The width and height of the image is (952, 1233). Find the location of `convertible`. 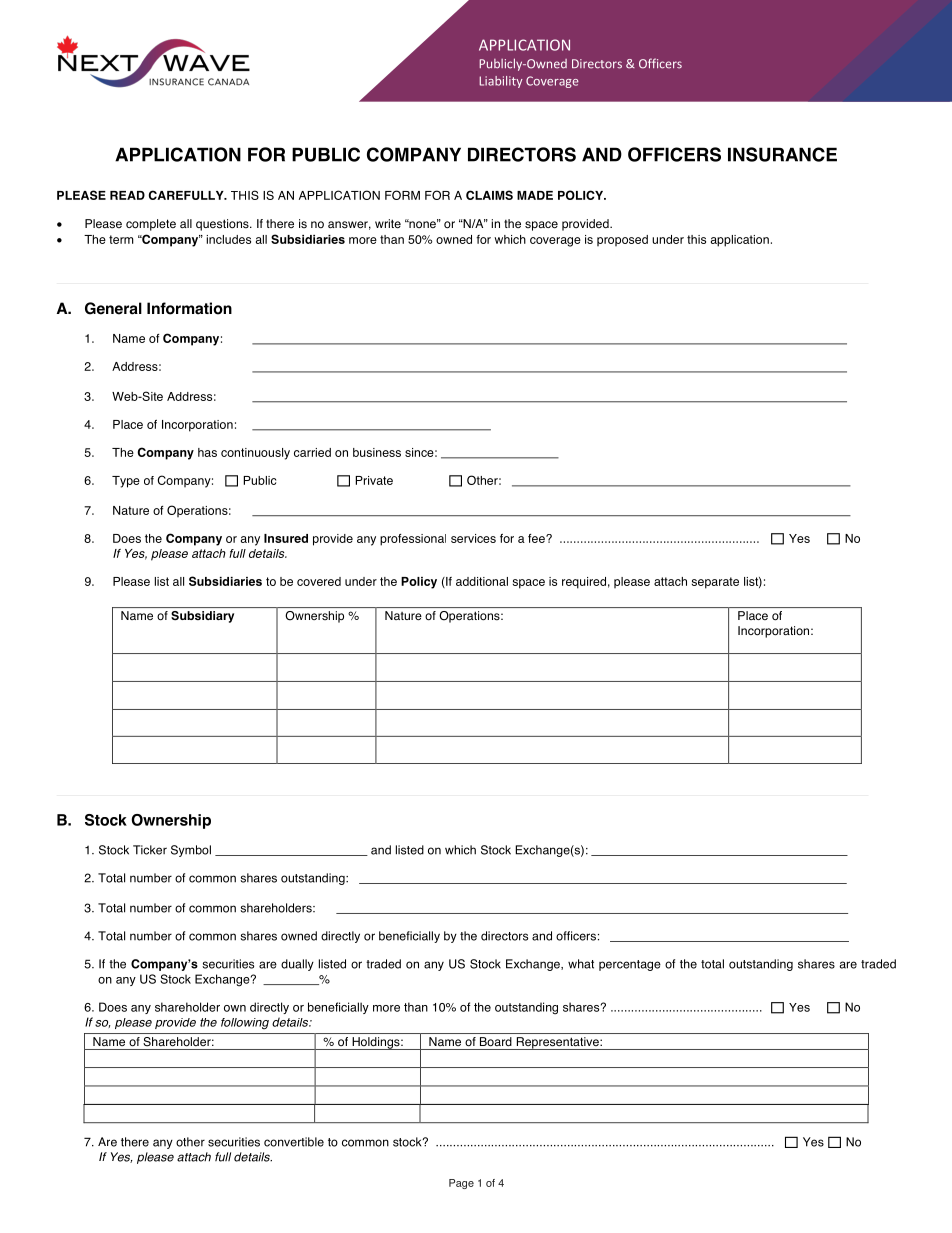

convertible is located at coordinates (294, 1142).
